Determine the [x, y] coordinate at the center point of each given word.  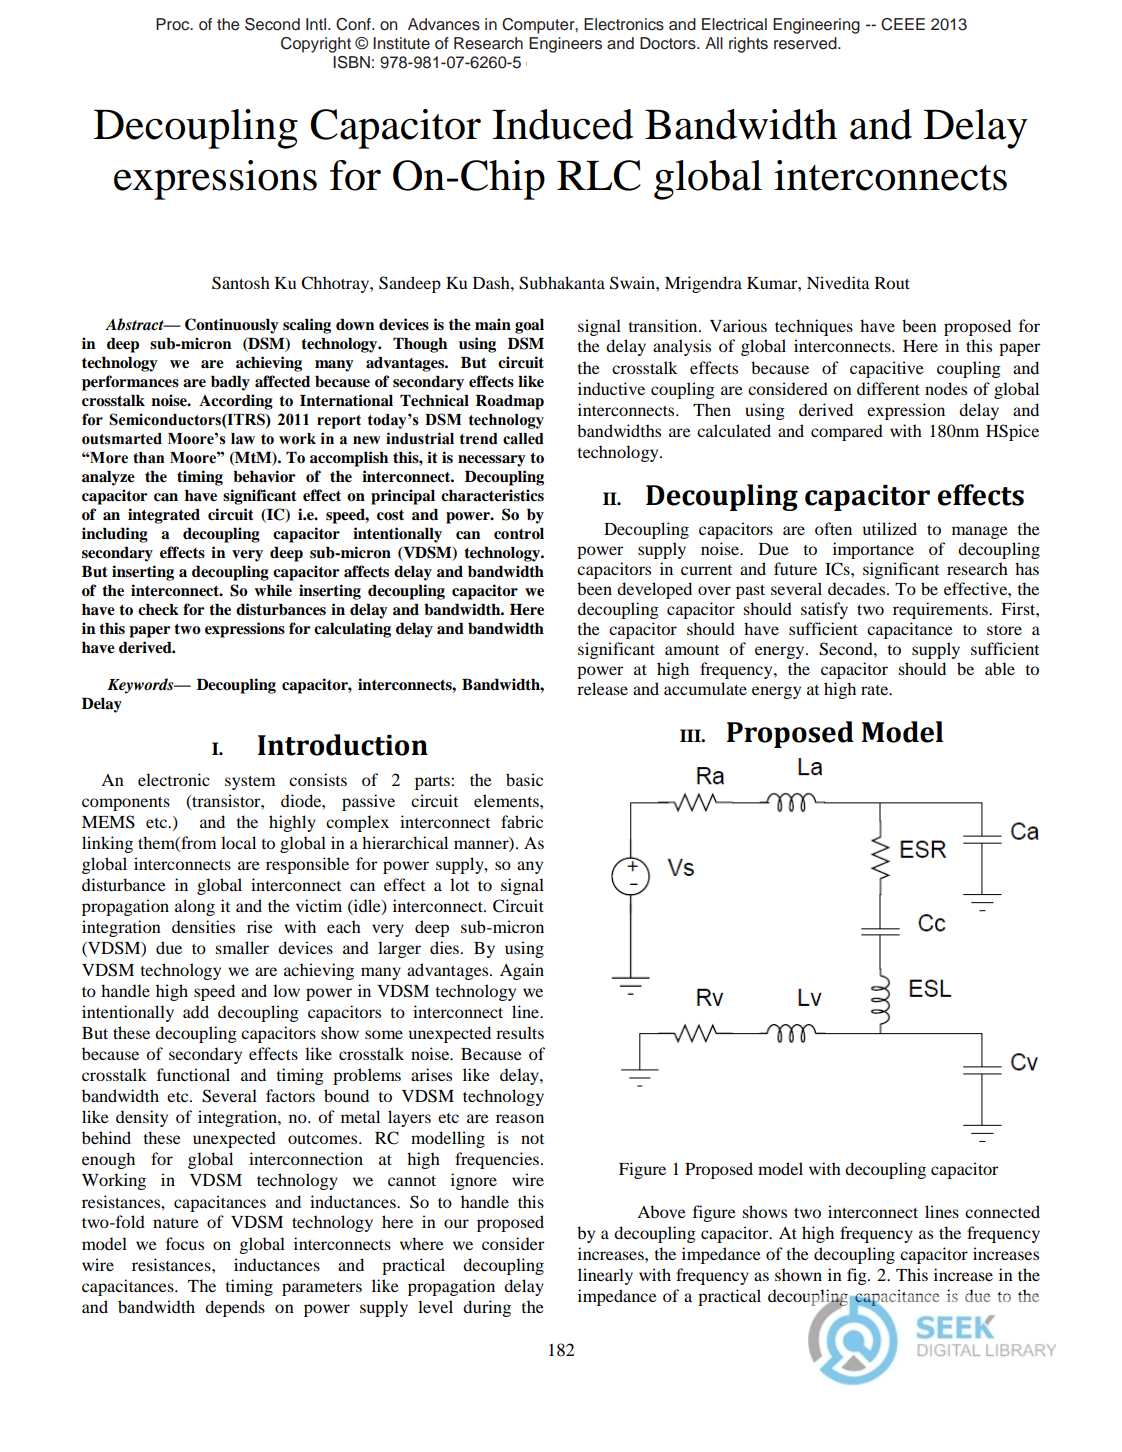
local [238, 842]
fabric [522, 821]
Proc [174, 24]
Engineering [816, 26]
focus [185, 1243]
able [1000, 668]
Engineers [565, 45]
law [243, 439]
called [523, 439]
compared [847, 432]
